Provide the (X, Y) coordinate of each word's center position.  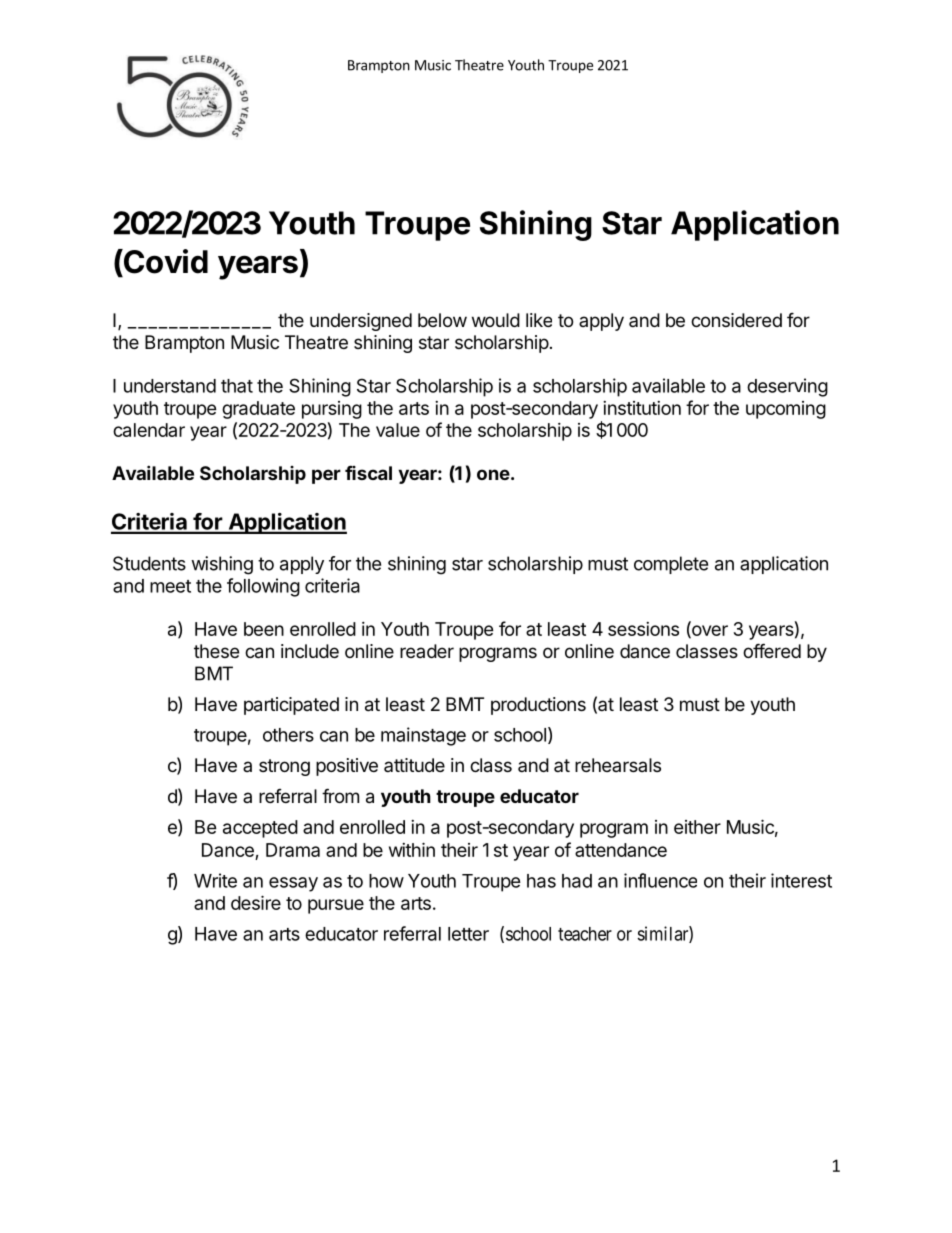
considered (736, 320)
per (326, 476)
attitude (414, 765)
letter (468, 934)
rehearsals (618, 765)
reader (427, 651)
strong (284, 767)
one (493, 474)
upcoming (786, 410)
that (237, 386)
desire (256, 902)
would (496, 320)
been (264, 629)
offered (772, 650)
